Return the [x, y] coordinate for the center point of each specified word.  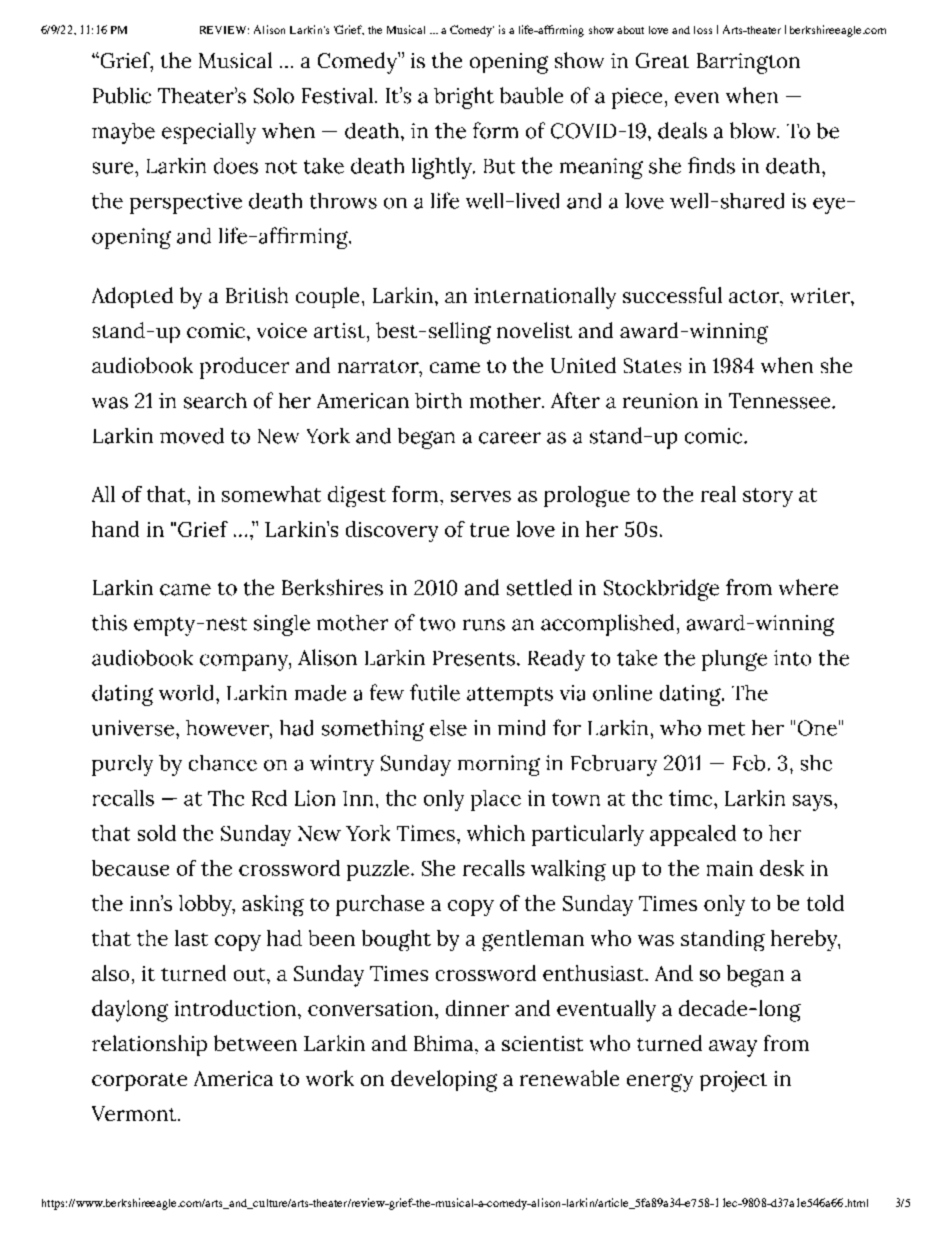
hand [115, 529]
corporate [139, 1082]
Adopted [132, 297]
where [808, 587]
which [496, 833]
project [733, 1081]
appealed [693, 835]
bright [464, 98]
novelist [534, 330]
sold [157, 833]
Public [122, 95]
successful [672, 295]
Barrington [748, 63]
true [489, 530]
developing [444, 1081]
